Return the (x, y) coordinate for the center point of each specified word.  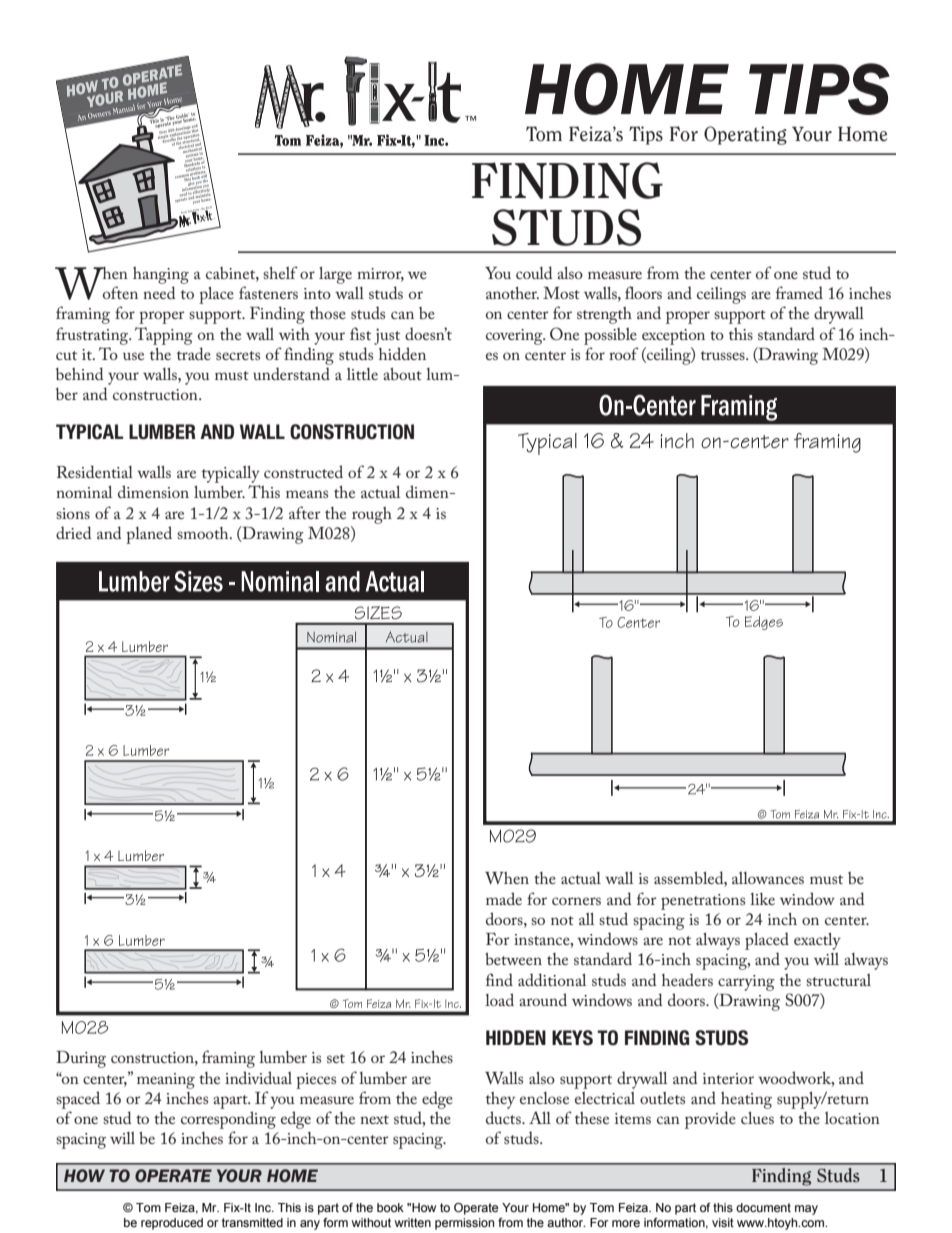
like (762, 899)
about (402, 374)
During (81, 1059)
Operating (745, 135)
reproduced (172, 1224)
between (513, 959)
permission (464, 1224)
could (534, 272)
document (763, 1207)
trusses (724, 355)
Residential (95, 471)
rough (372, 515)
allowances (768, 878)
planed (149, 535)
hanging (161, 275)
